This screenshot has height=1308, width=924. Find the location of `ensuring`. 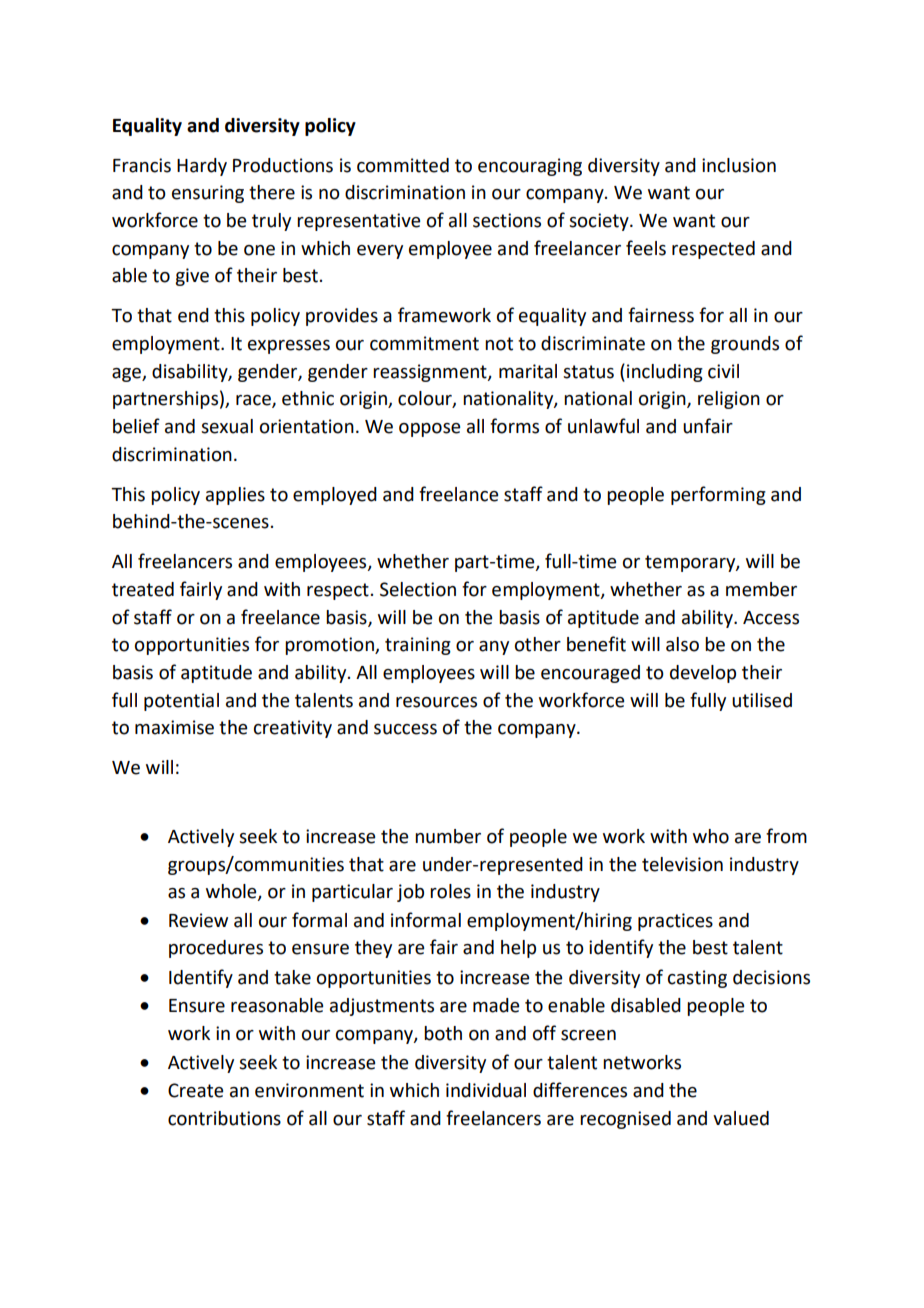

ensuring is located at coordinates (208, 194).
